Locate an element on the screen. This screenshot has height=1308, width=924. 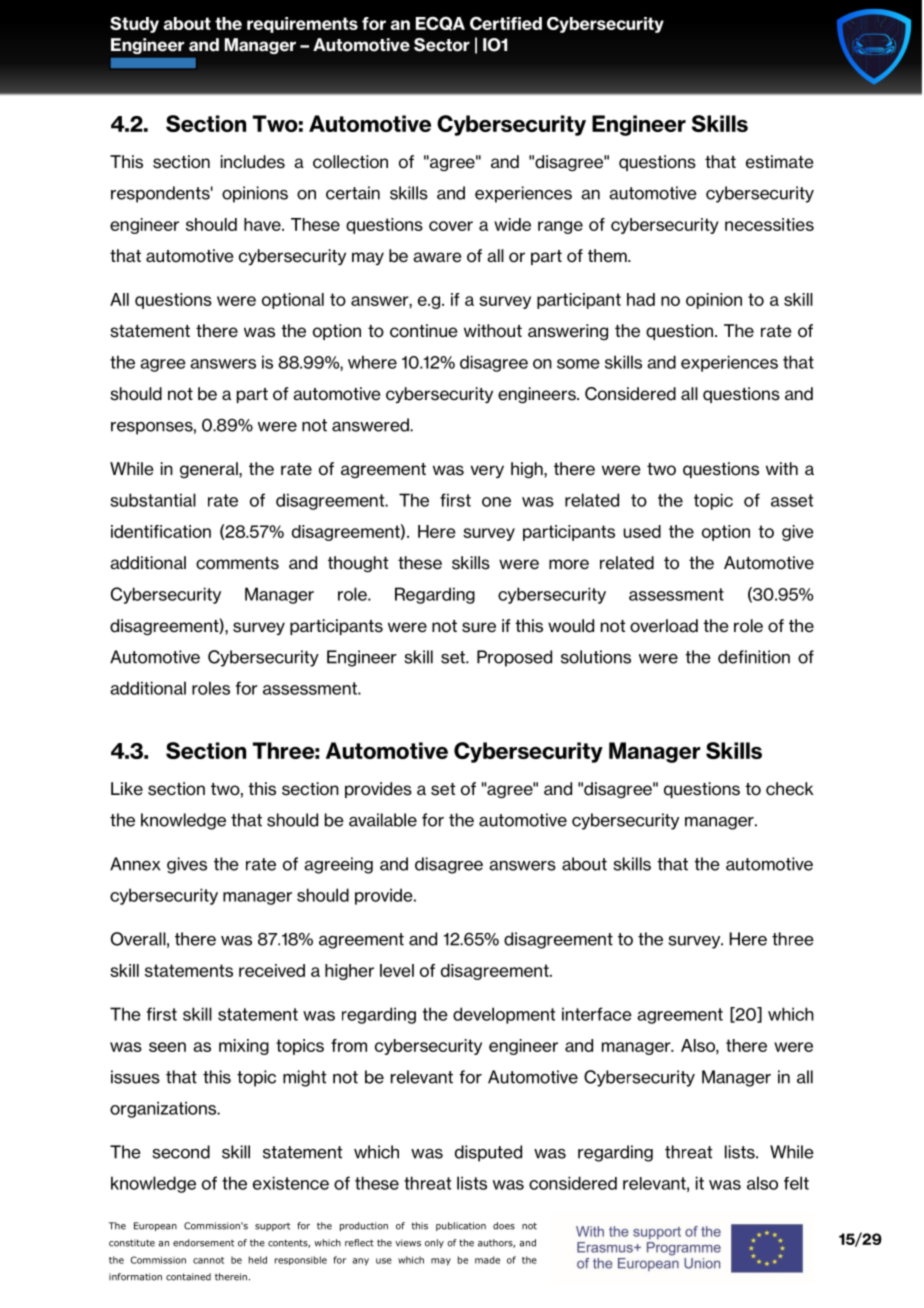
used is located at coordinates (642, 531).
